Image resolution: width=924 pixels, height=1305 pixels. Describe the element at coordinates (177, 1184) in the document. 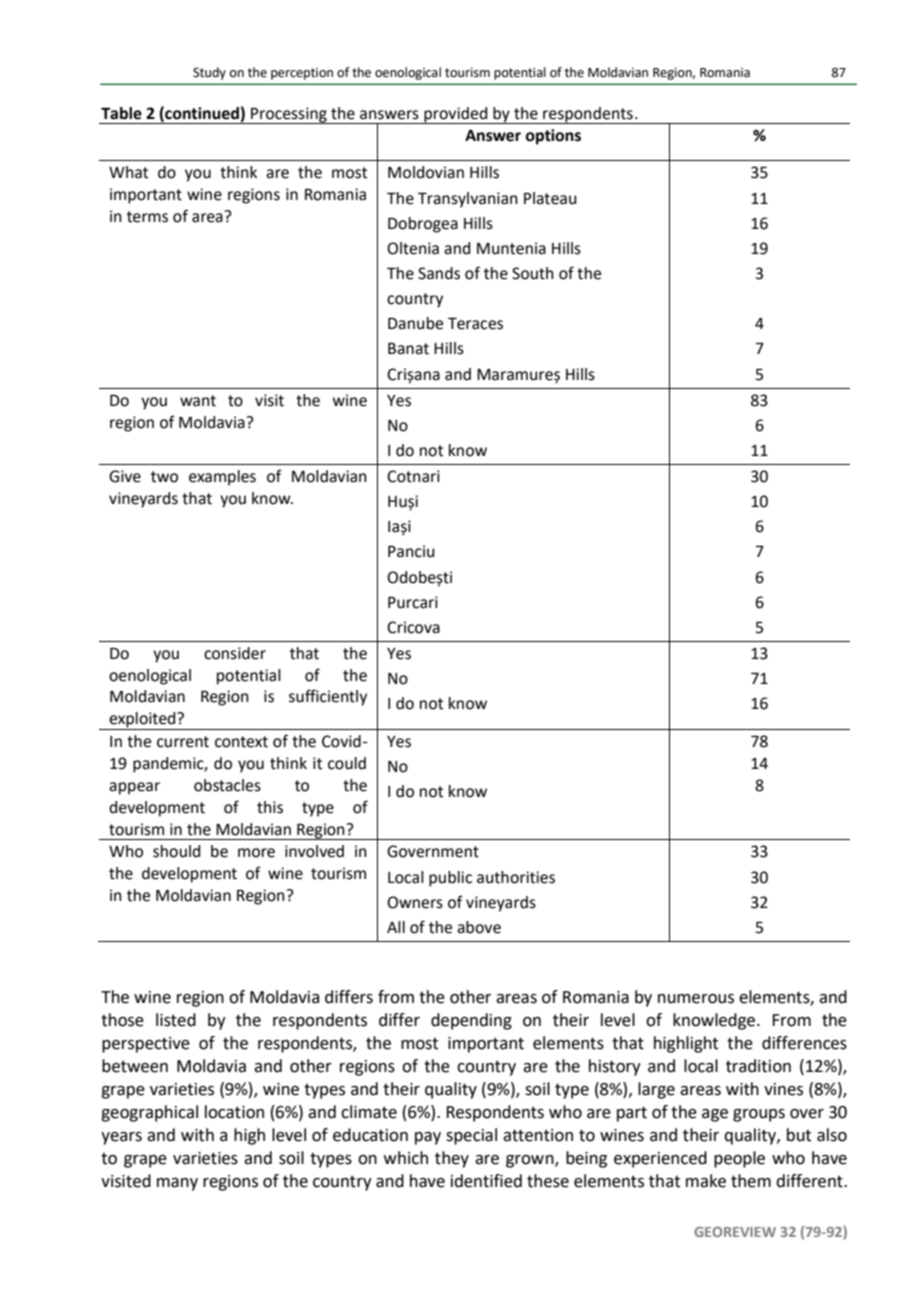

I see `many` at that location.
